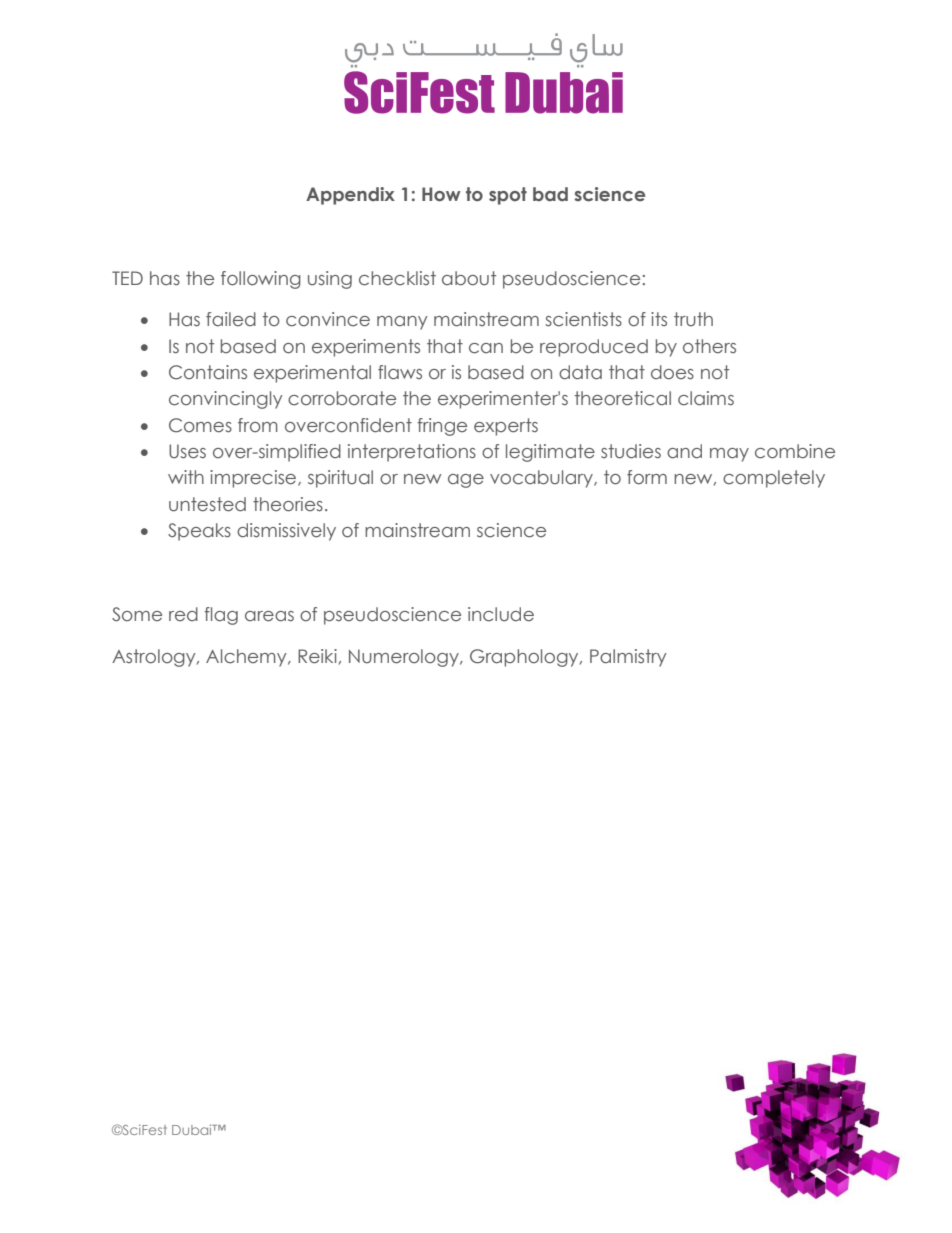 Image resolution: width=952 pixels, height=1233 pixels. What do you see at coordinates (774, 479) in the page?
I see `completely` at bounding box center [774, 479].
